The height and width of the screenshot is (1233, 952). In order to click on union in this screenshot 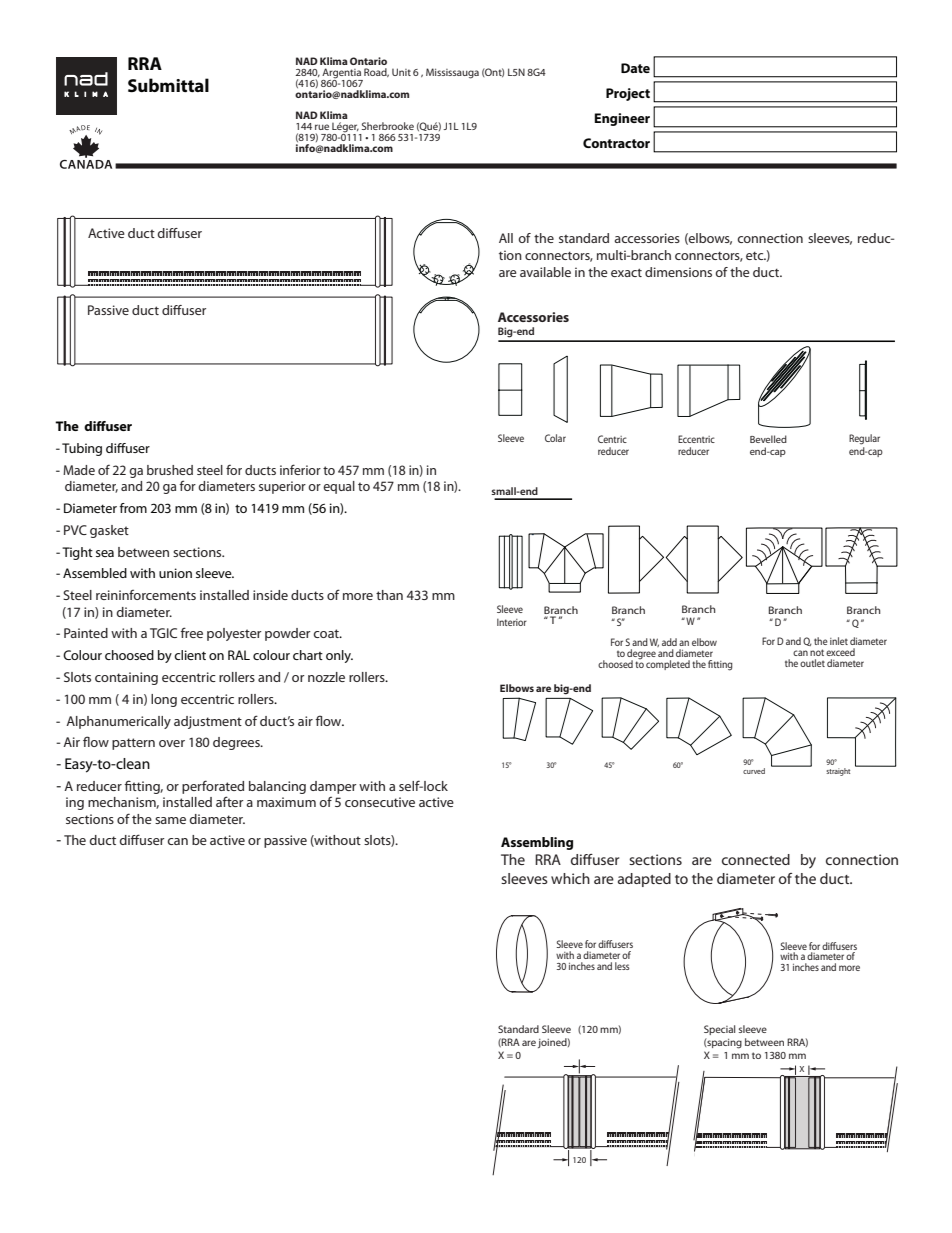, I will do `click(175, 573)`.
